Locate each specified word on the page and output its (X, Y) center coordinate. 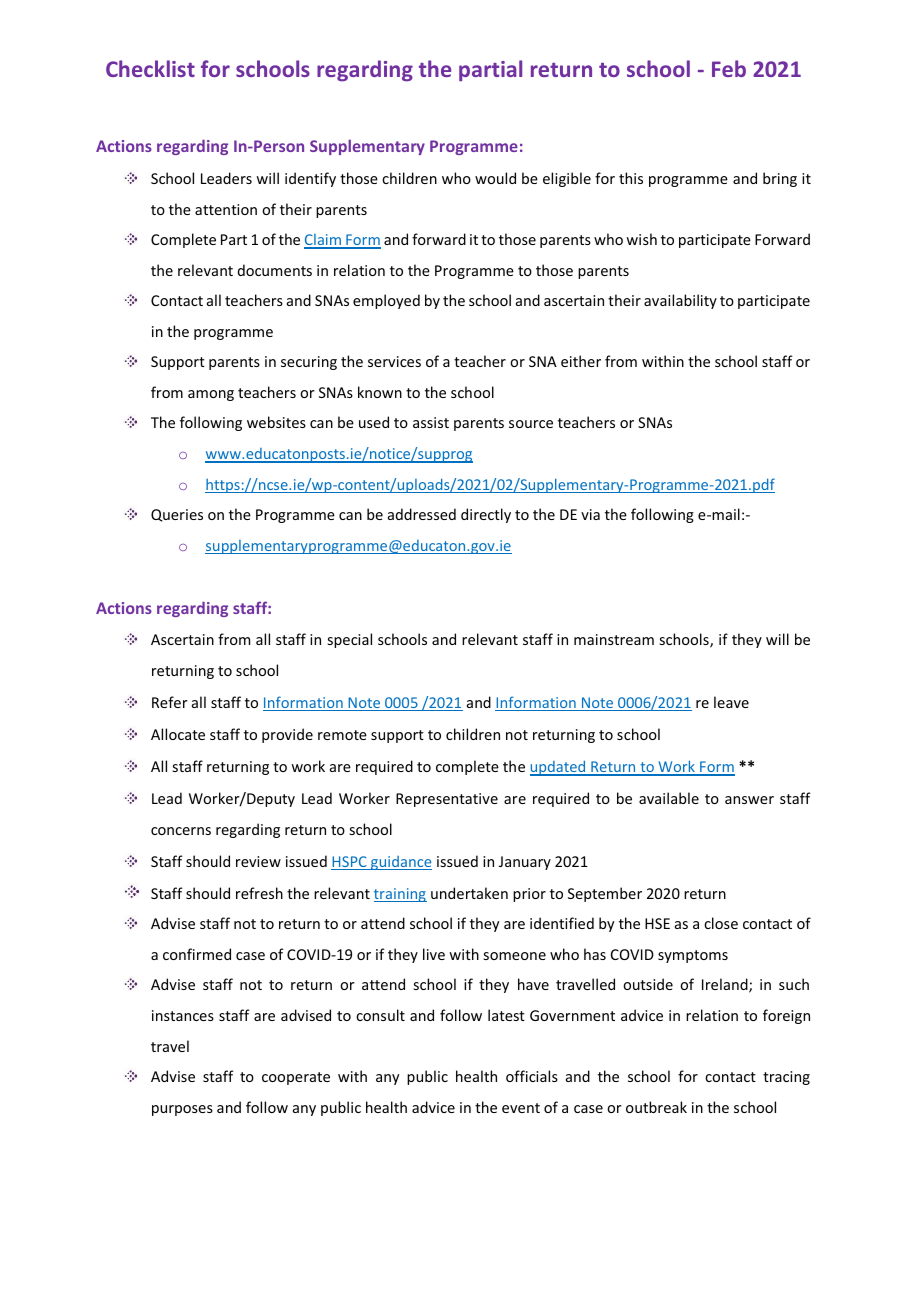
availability (680, 301)
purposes (182, 1110)
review (258, 861)
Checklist (150, 68)
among (211, 395)
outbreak (656, 1107)
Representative (447, 800)
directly (486, 515)
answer (749, 800)
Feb (729, 68)
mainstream (614, 639)
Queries (177, 515)
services (394, 361)
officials (532, 1076)
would (495, 178)
